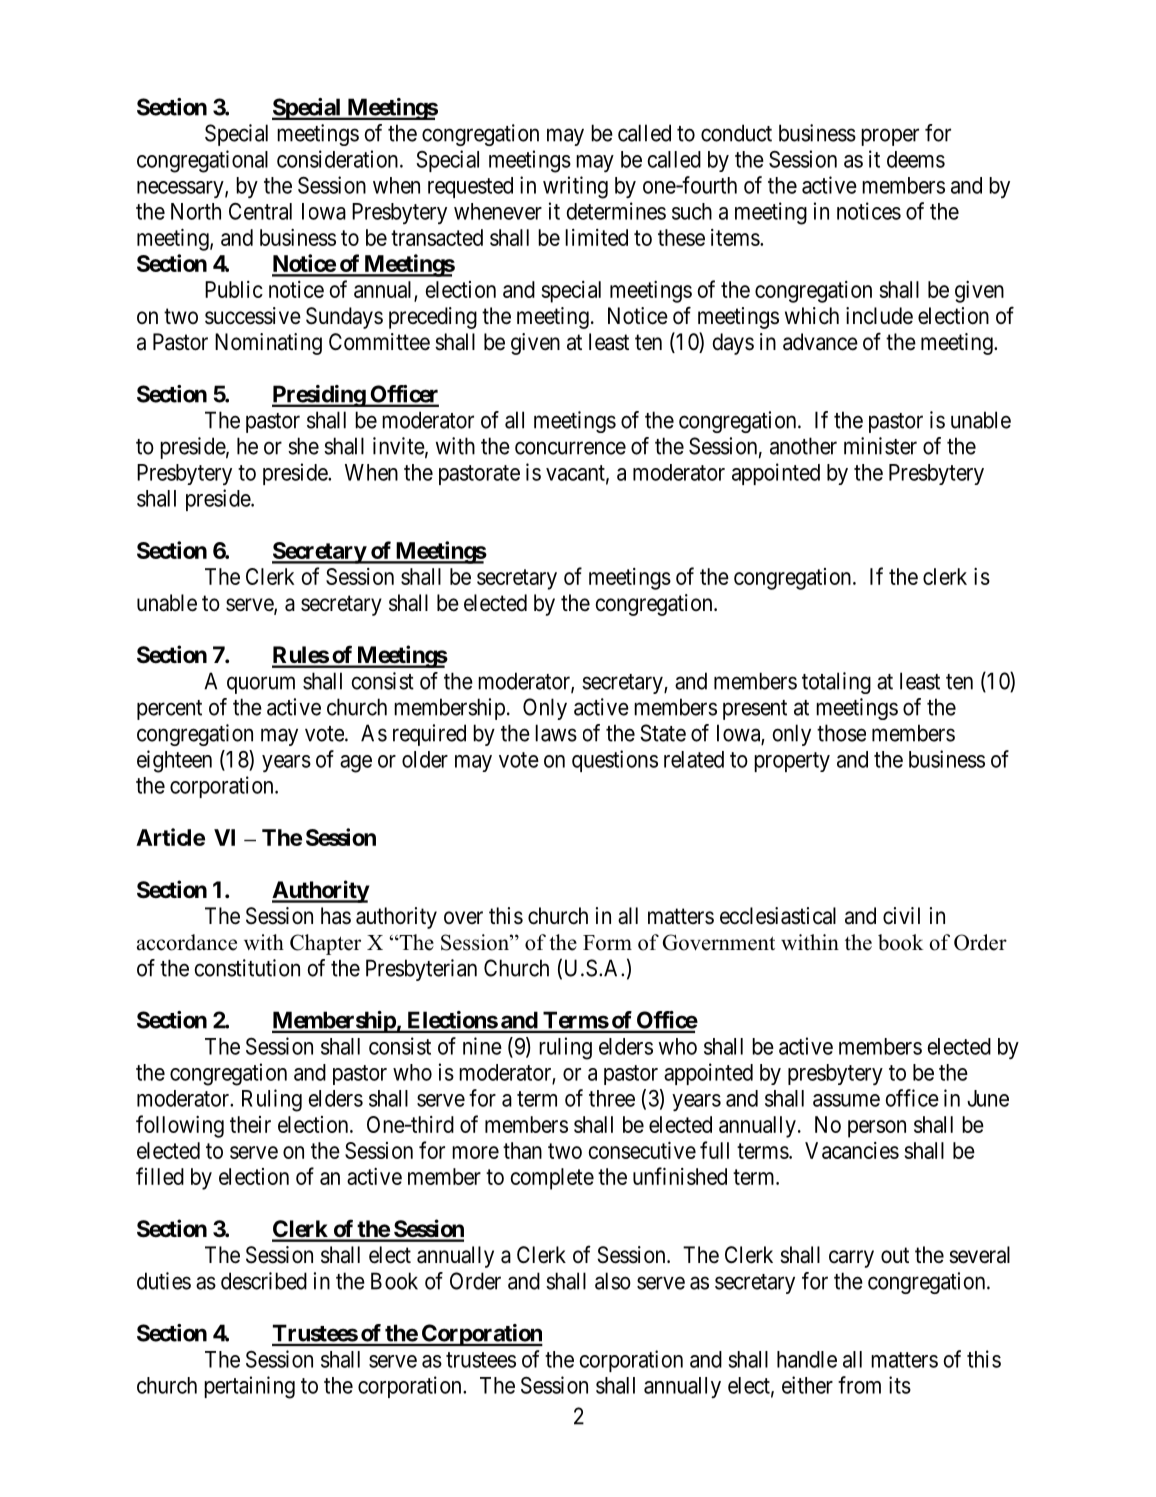 This image has width=1156, height=1497. I want to click on constitution, so click(247, 968).
